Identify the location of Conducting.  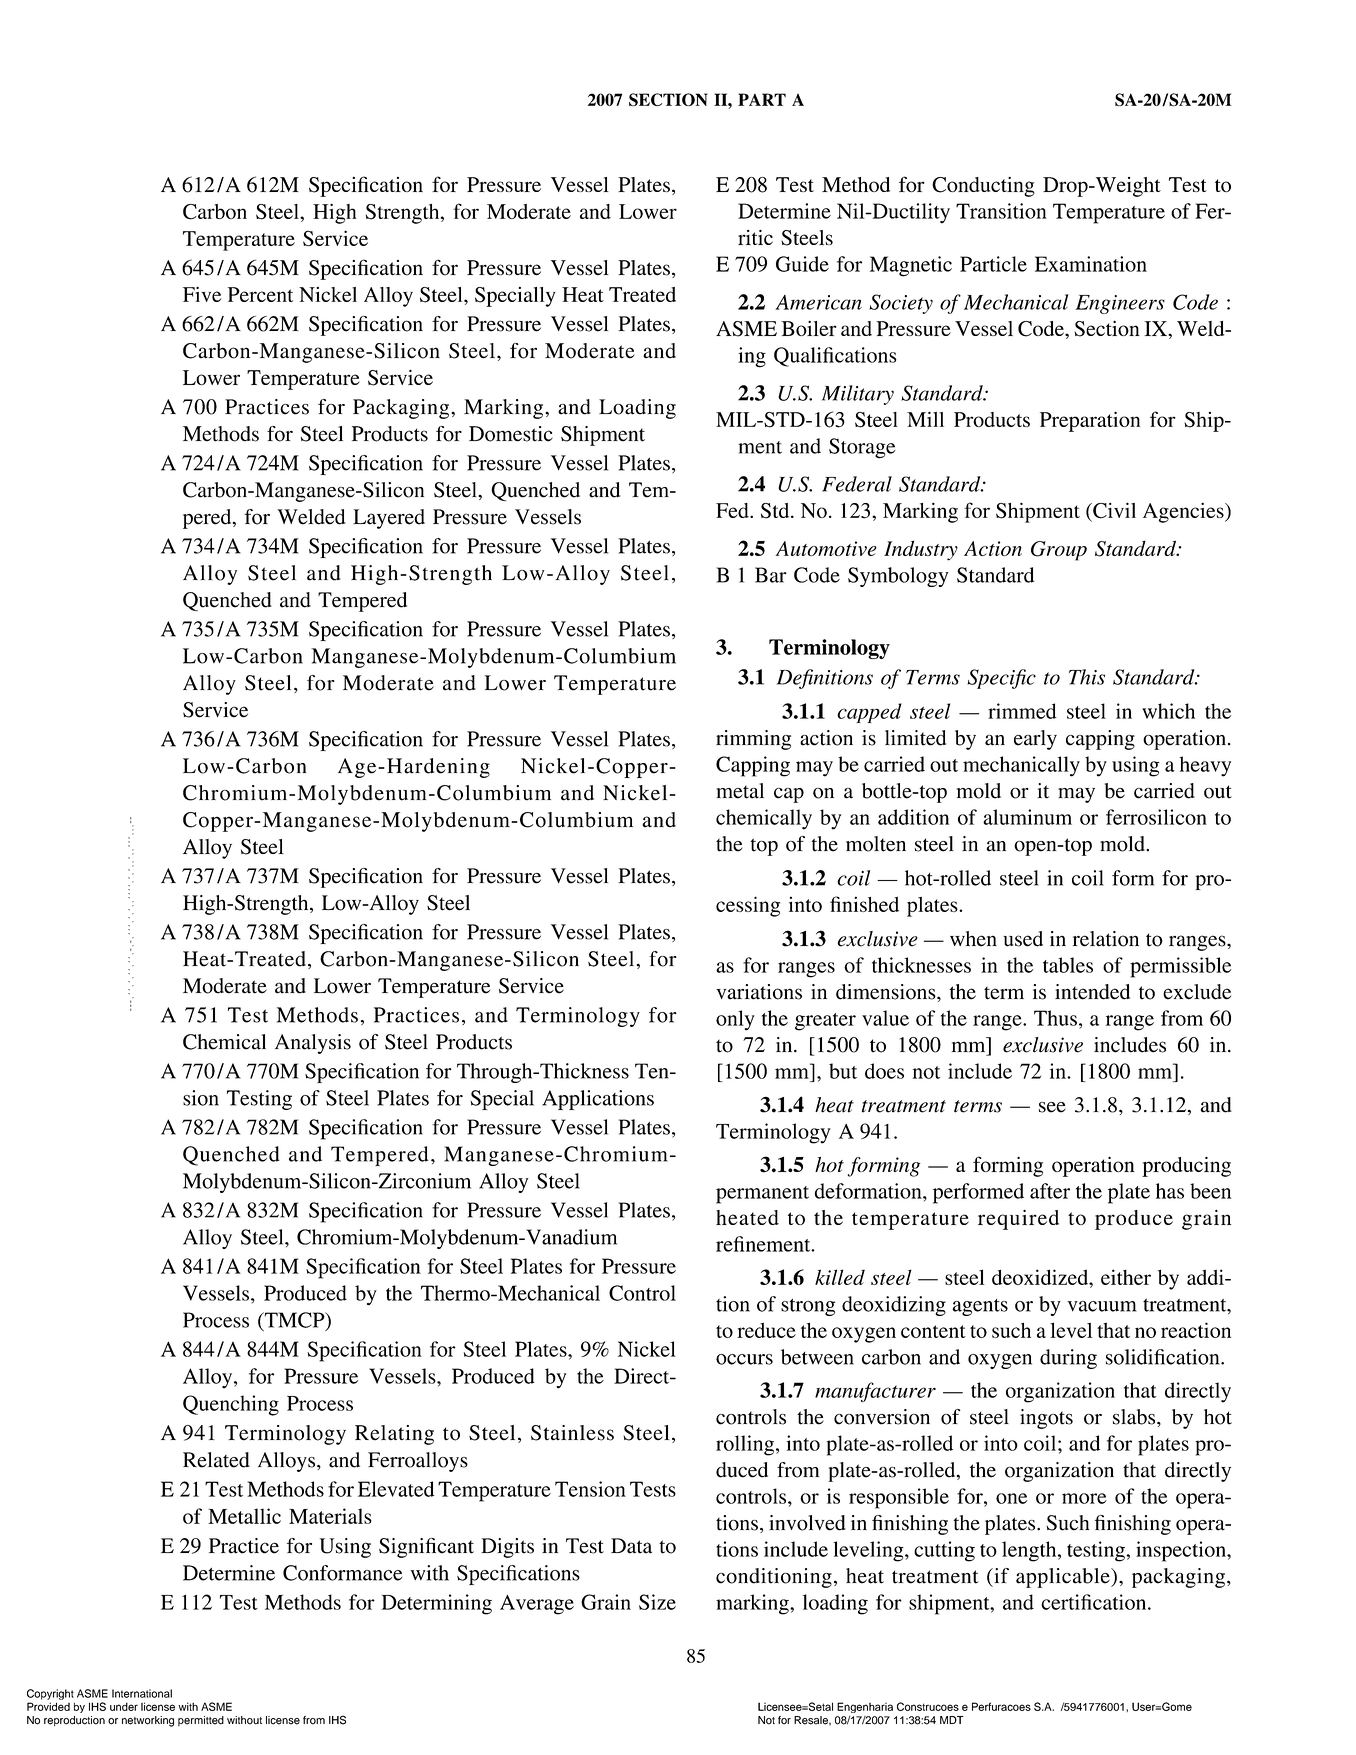
(983, 186).
